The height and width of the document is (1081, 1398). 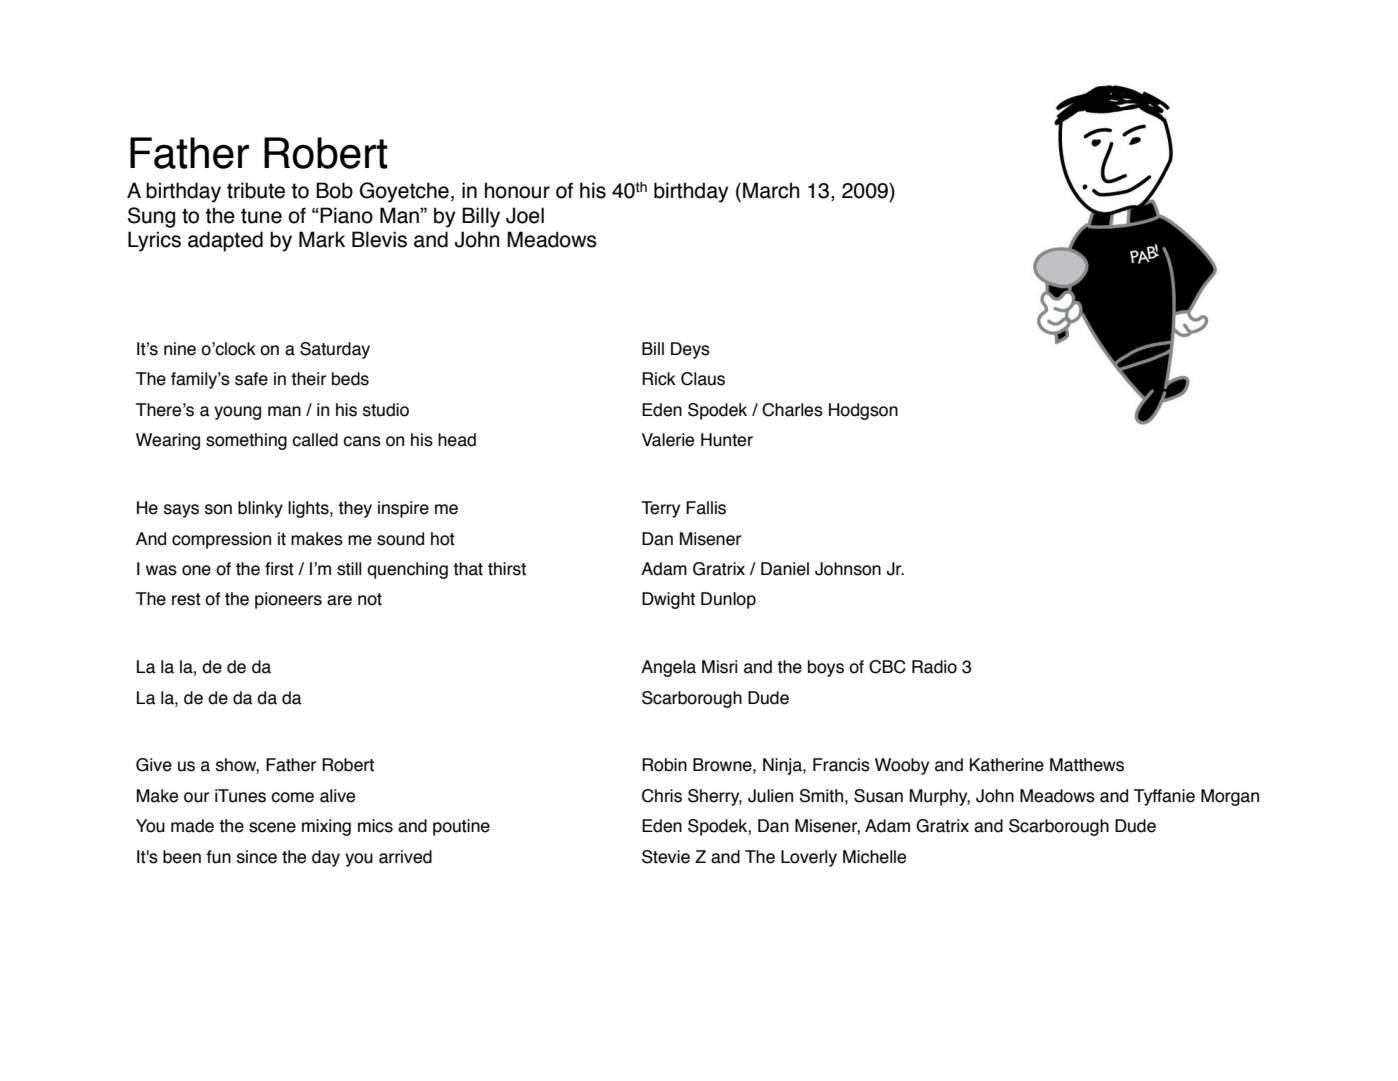 I want to click on tribute, so click(x=256, y=190).
